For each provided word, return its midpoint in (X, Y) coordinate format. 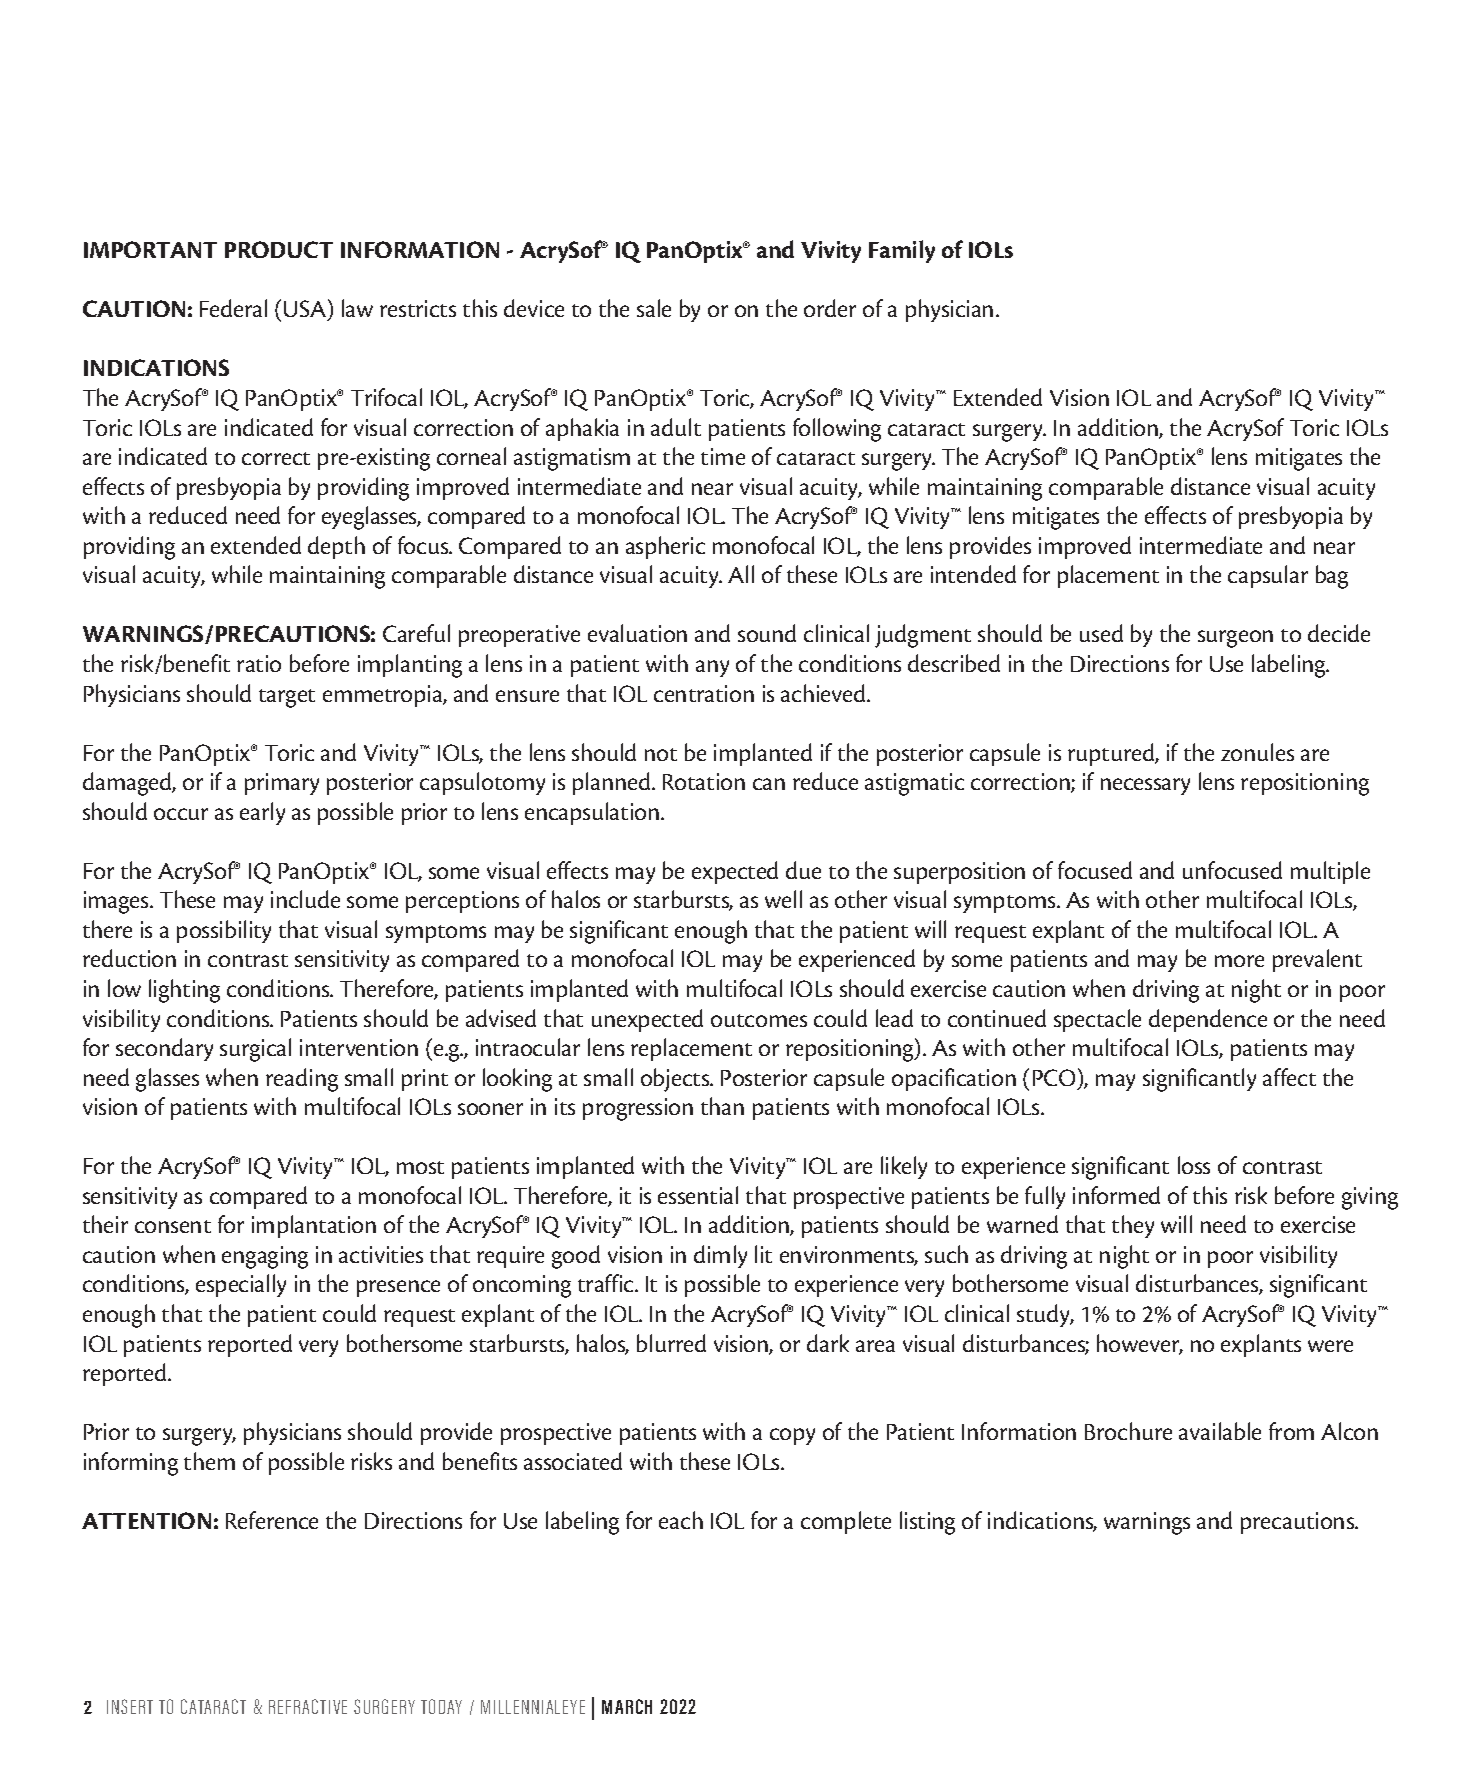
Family (902, 251)
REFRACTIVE (308, 1706)
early (262, 813)
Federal (233, 308)
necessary (1145, 786)
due (803, 870)
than (722, 1106)
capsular (1268, 576)
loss (1194, 1165)
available (1220, 1431)
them (209, 1461)
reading (302, 1080)
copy (792, 1436)
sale (654, 308)
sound (767, 633)
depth (336, 547)
